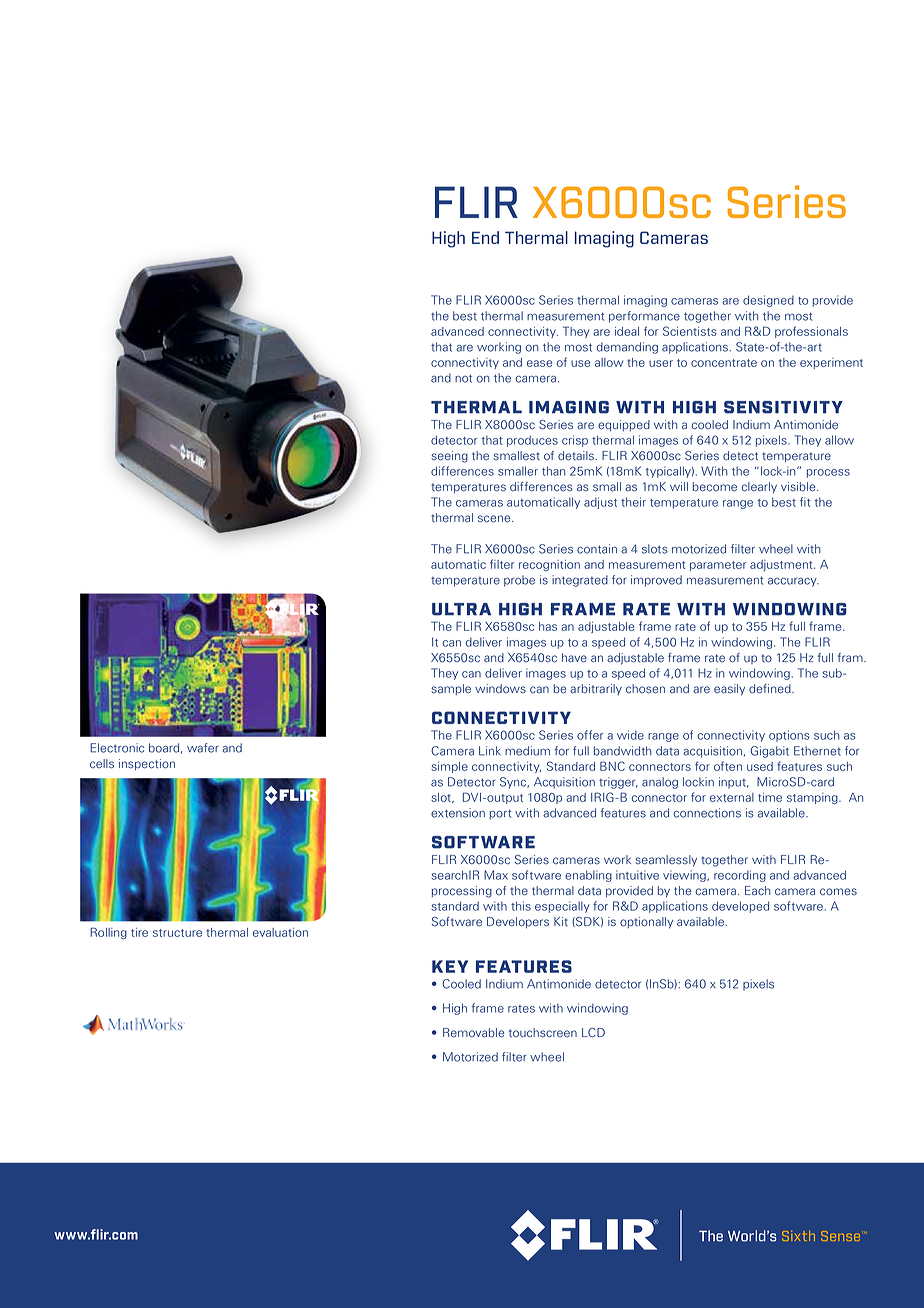 The height and width of the page is (1308, 924). Describe the element at coordinates (495, 519) in the page. I see `scene` at that location.
